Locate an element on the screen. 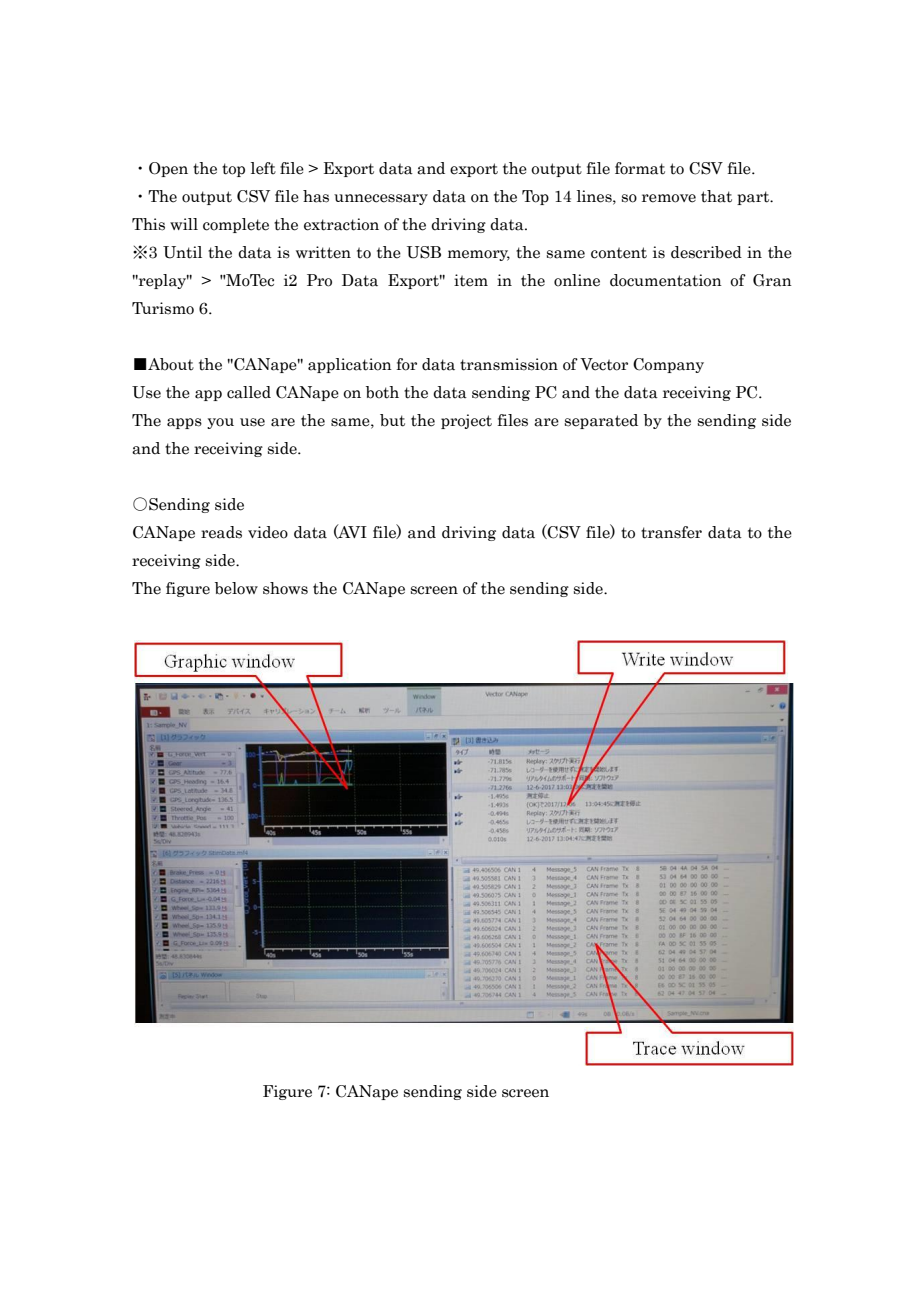 The width and height of the screenshot is (924, 1308). Turismo is located at coordinates (163, 308).
